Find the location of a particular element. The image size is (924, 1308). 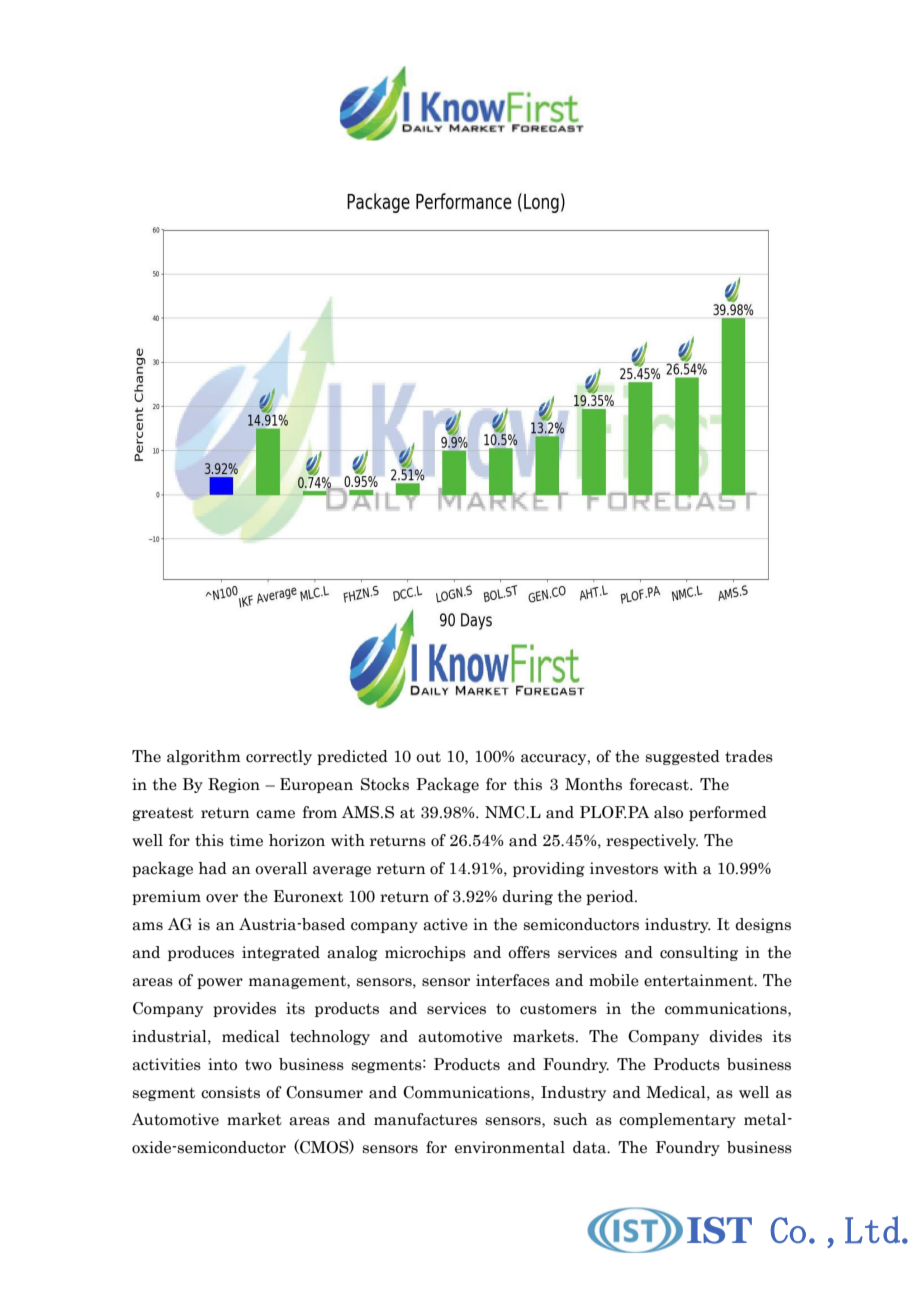

respectively is located at coordinates (652, 841).
